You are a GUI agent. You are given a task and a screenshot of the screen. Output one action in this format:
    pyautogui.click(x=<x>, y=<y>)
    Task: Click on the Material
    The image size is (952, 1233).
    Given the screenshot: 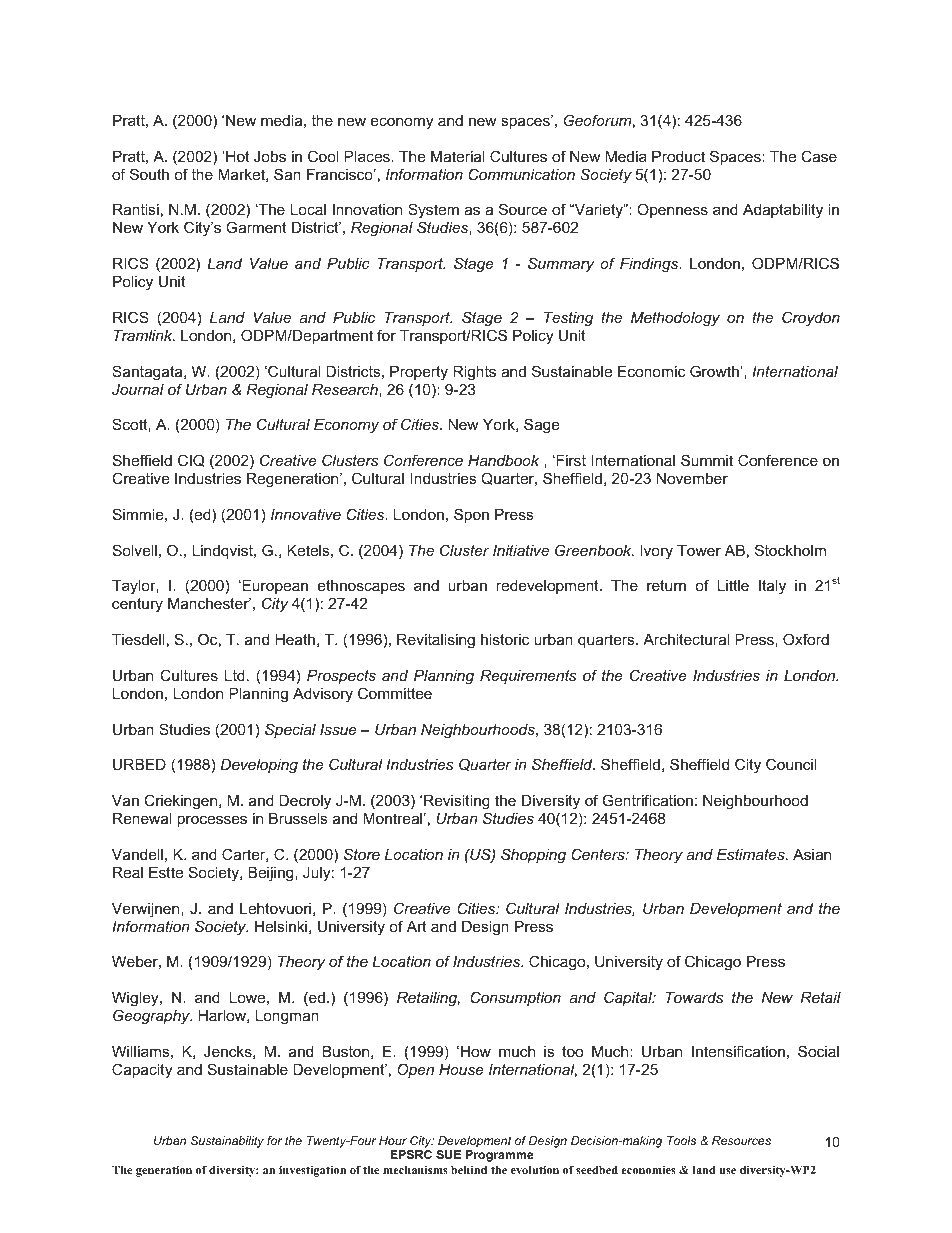 What is the action you would take?
    pyautogui.click(x=458, y=156)
